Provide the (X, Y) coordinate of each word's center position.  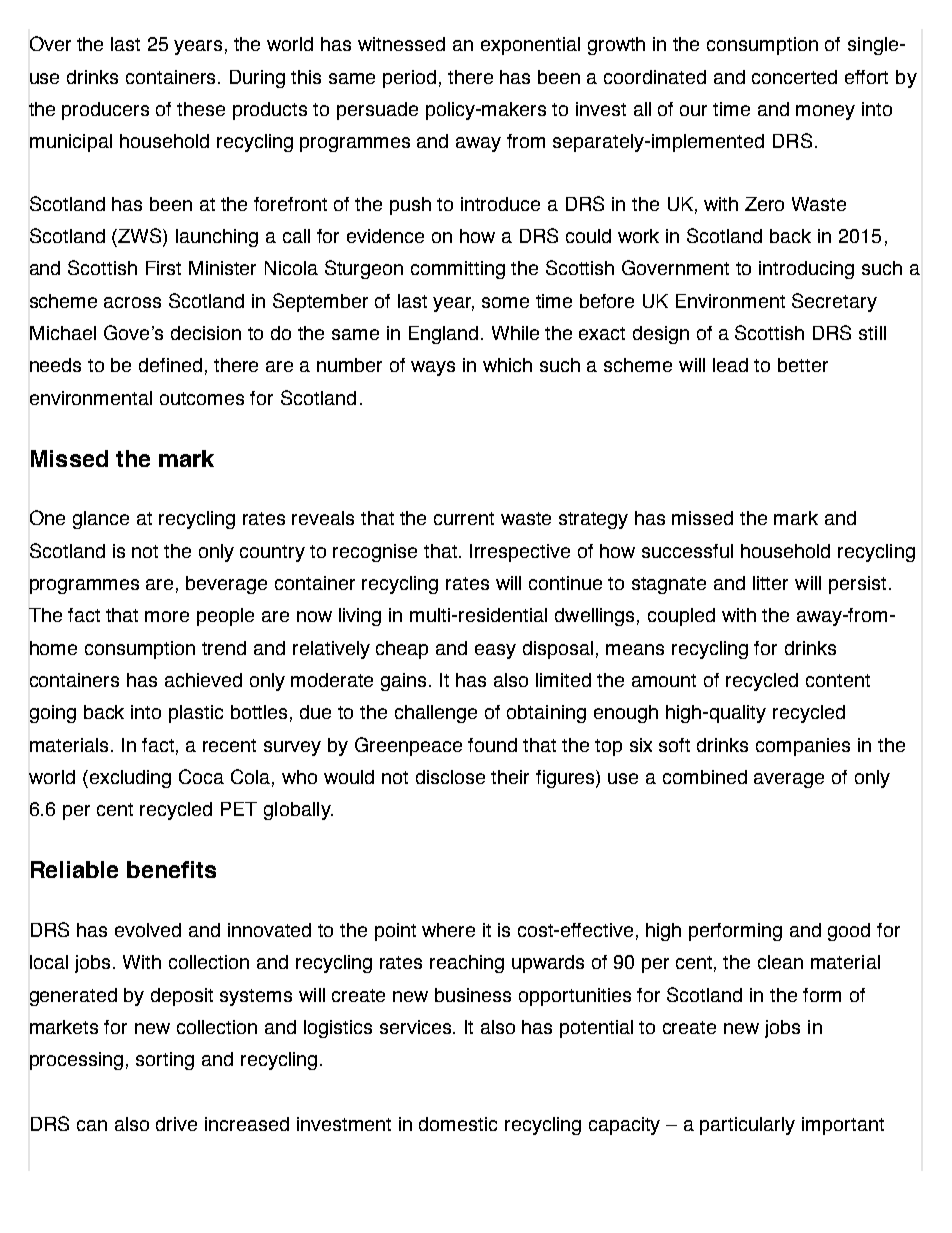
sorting (165, 1061)
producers (105, 111)
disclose (450, 777)
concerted (794, 77)
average (789, 780)
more (167, 616)
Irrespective (520, 553)
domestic (458, 1124)
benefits (171, 869)
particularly (747, 1126)
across (132, 302)
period (409, 79)
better (803, 365)
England (443, 335)
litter (770, 583)
